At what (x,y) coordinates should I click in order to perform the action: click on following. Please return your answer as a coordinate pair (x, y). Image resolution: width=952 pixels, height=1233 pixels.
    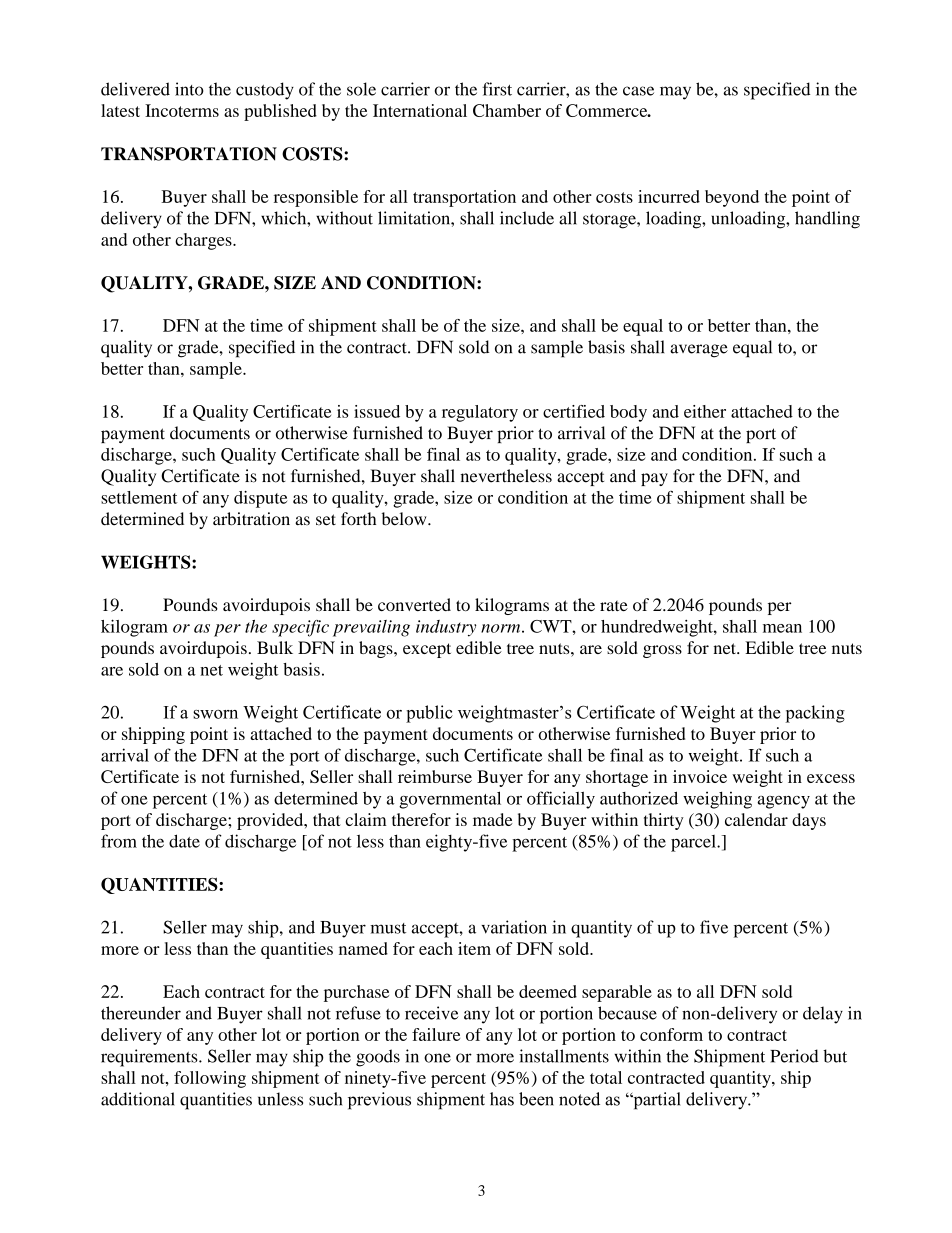
    Looking at the image, I should click on (210, 1079).
